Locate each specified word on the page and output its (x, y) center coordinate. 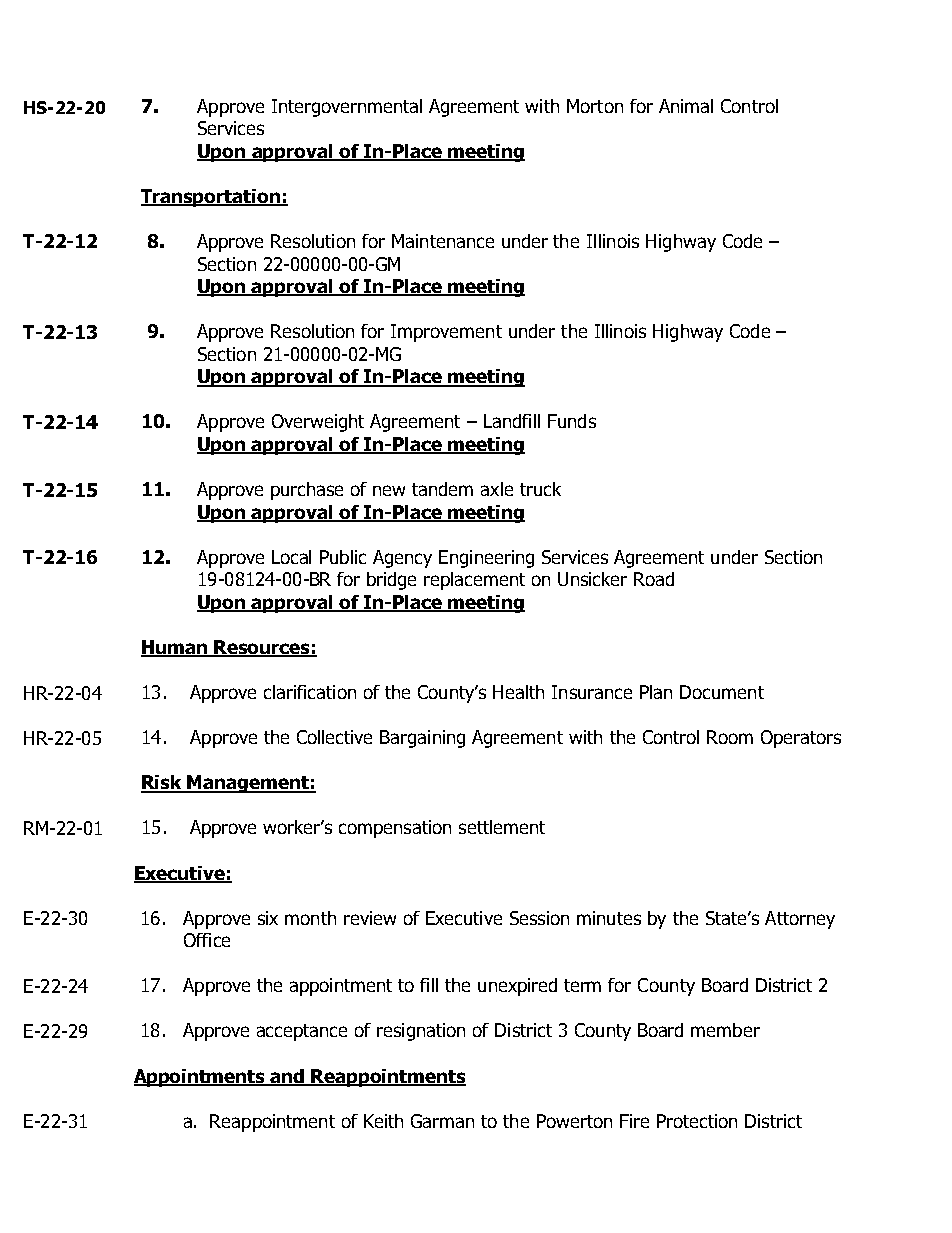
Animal (686, 106)
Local (291, 557)
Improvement (446, 333)
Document (722, 692)
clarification (310, 692)
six (268, 918)
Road (654, 579)
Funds (572, 421)
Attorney (800, 920)
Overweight (318, 423)
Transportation (211, 198)
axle (497, 489)
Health (518, 692)
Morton (595, 106)
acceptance (302, 1032)
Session (539, 918)
